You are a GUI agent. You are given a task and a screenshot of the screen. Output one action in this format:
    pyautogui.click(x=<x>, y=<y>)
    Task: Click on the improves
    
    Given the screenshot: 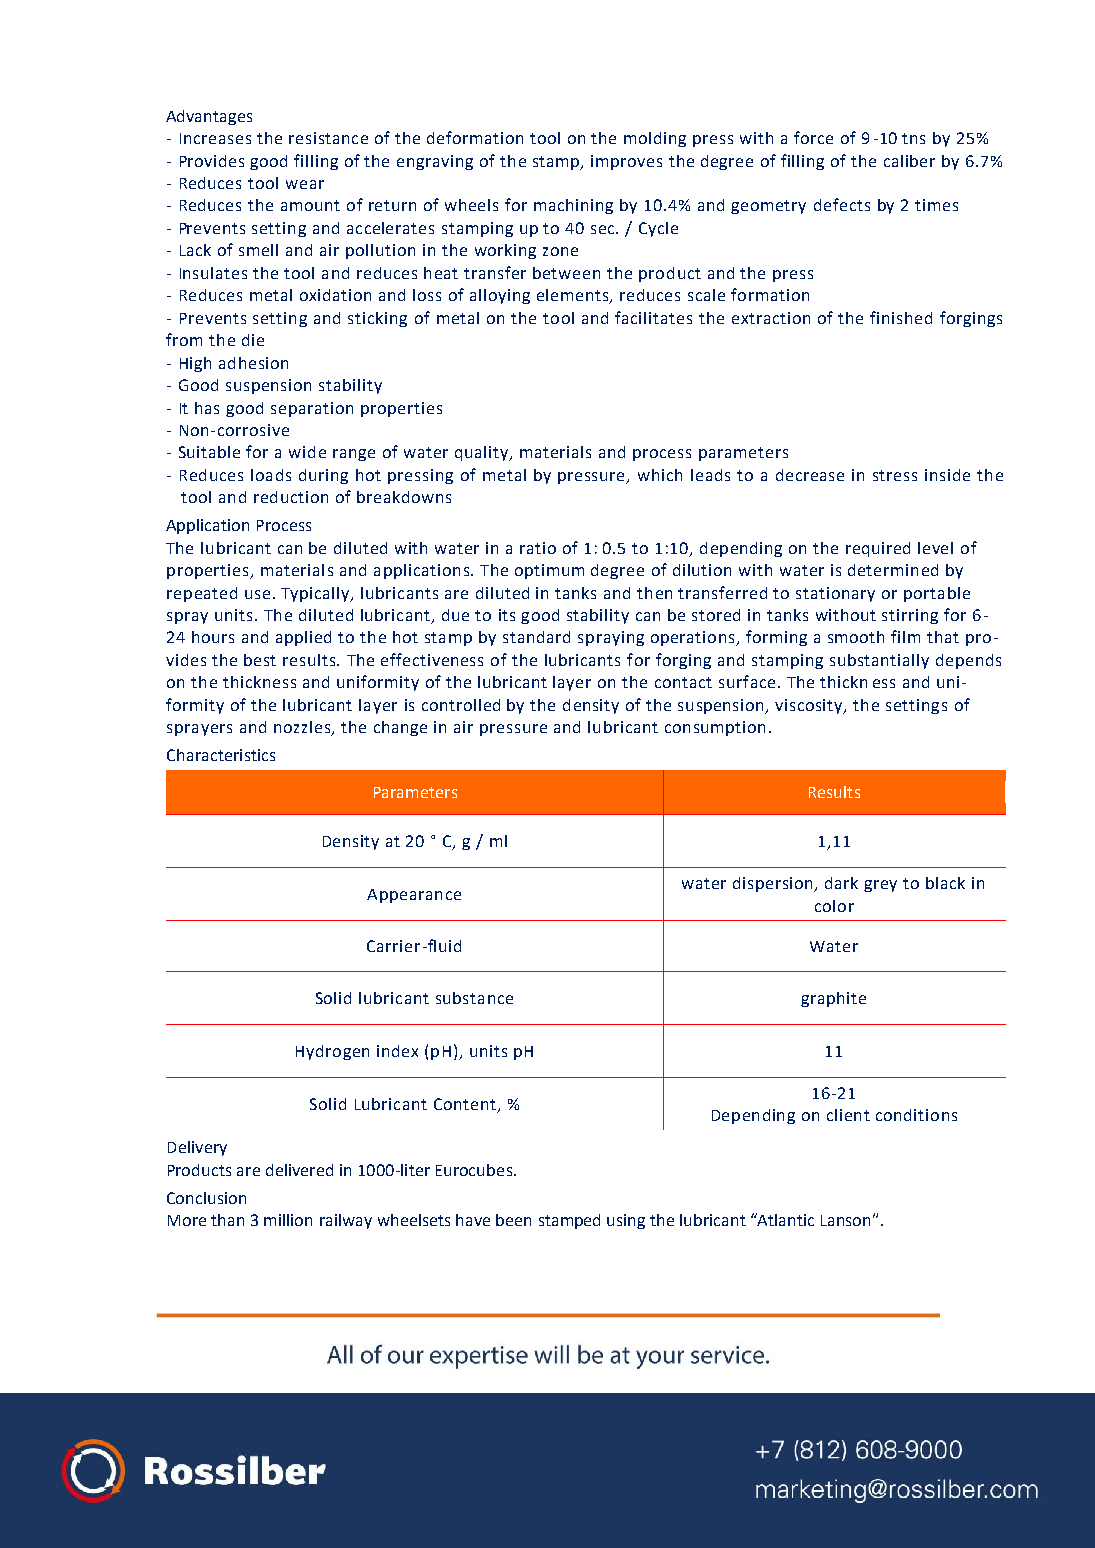 What is the action you would take?
    pyautogui.click(x=626, y=162)
